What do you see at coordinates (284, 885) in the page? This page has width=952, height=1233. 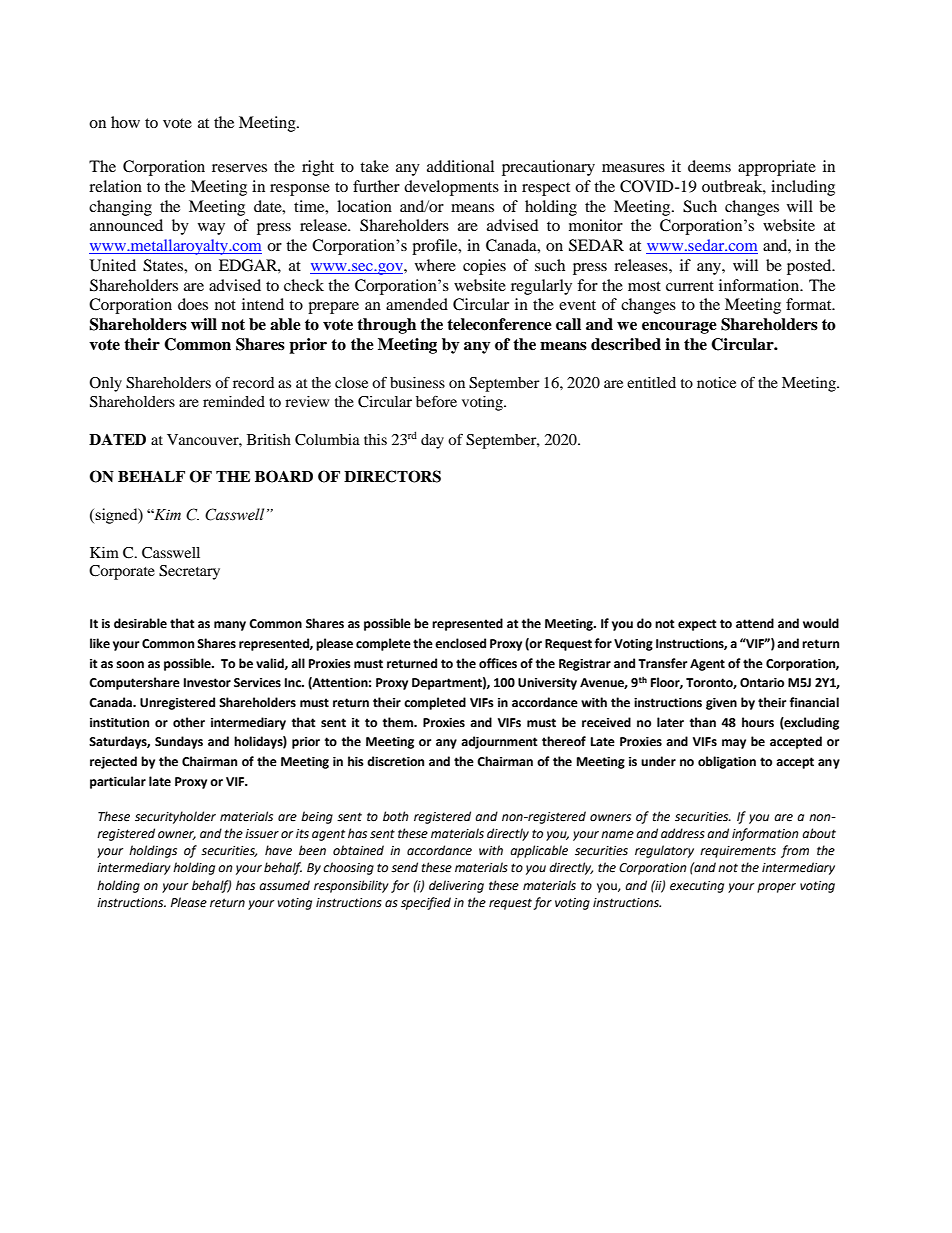 I see `assumed` at bounding box center [284, 885].
